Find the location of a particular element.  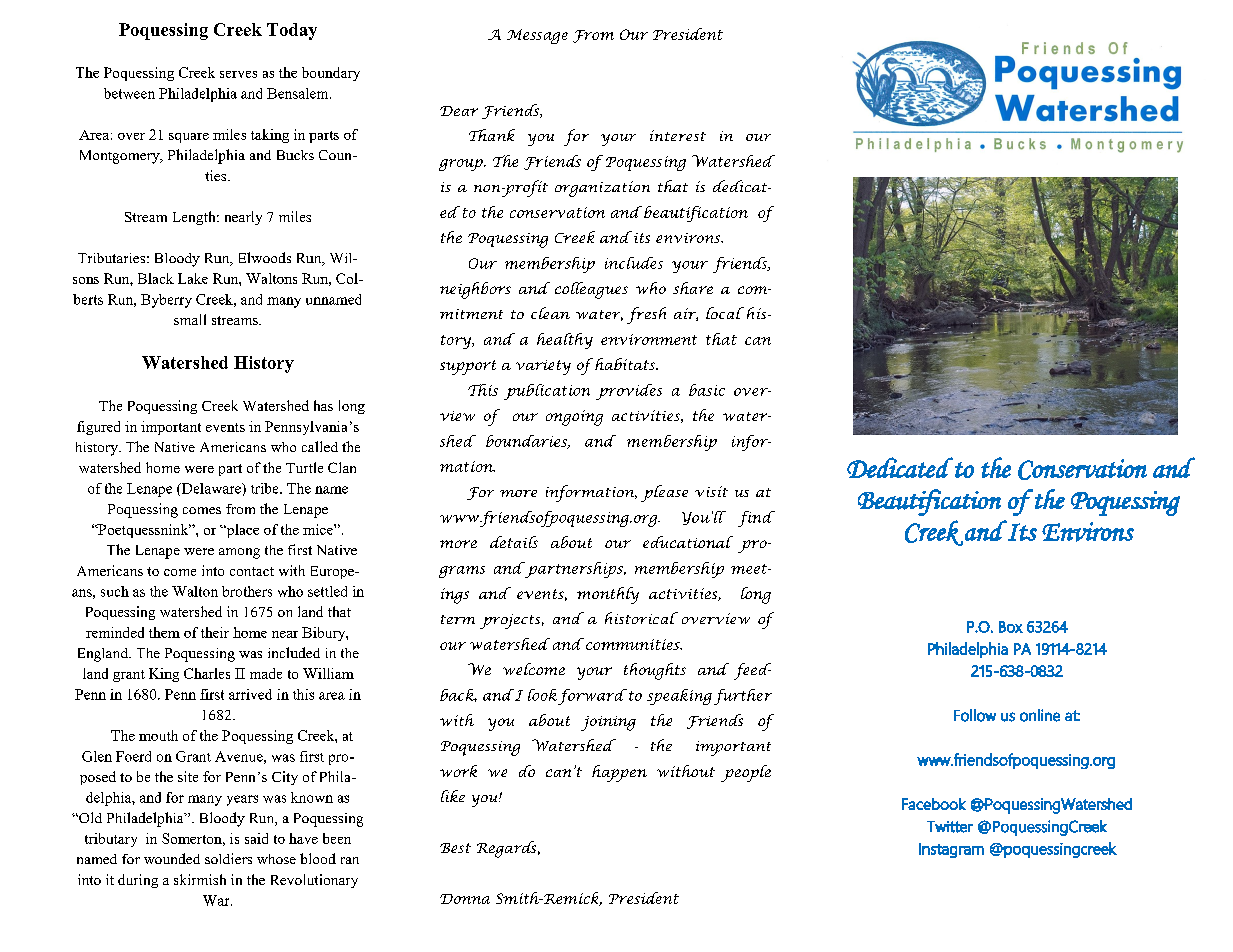

serves is located at coordinates (238, 74).
